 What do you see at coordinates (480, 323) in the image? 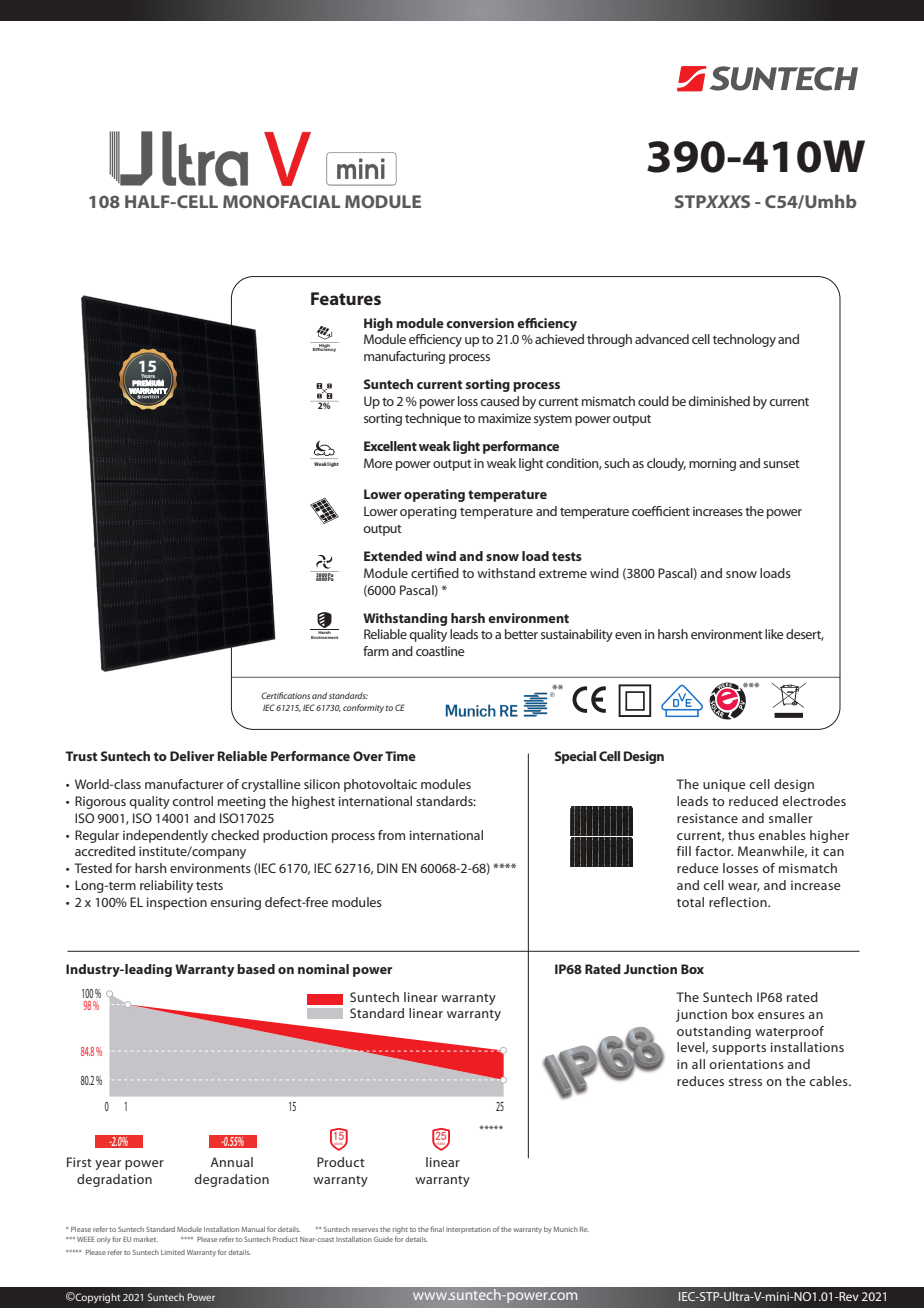
I see `conversion` at bounding box center [480, 323].
